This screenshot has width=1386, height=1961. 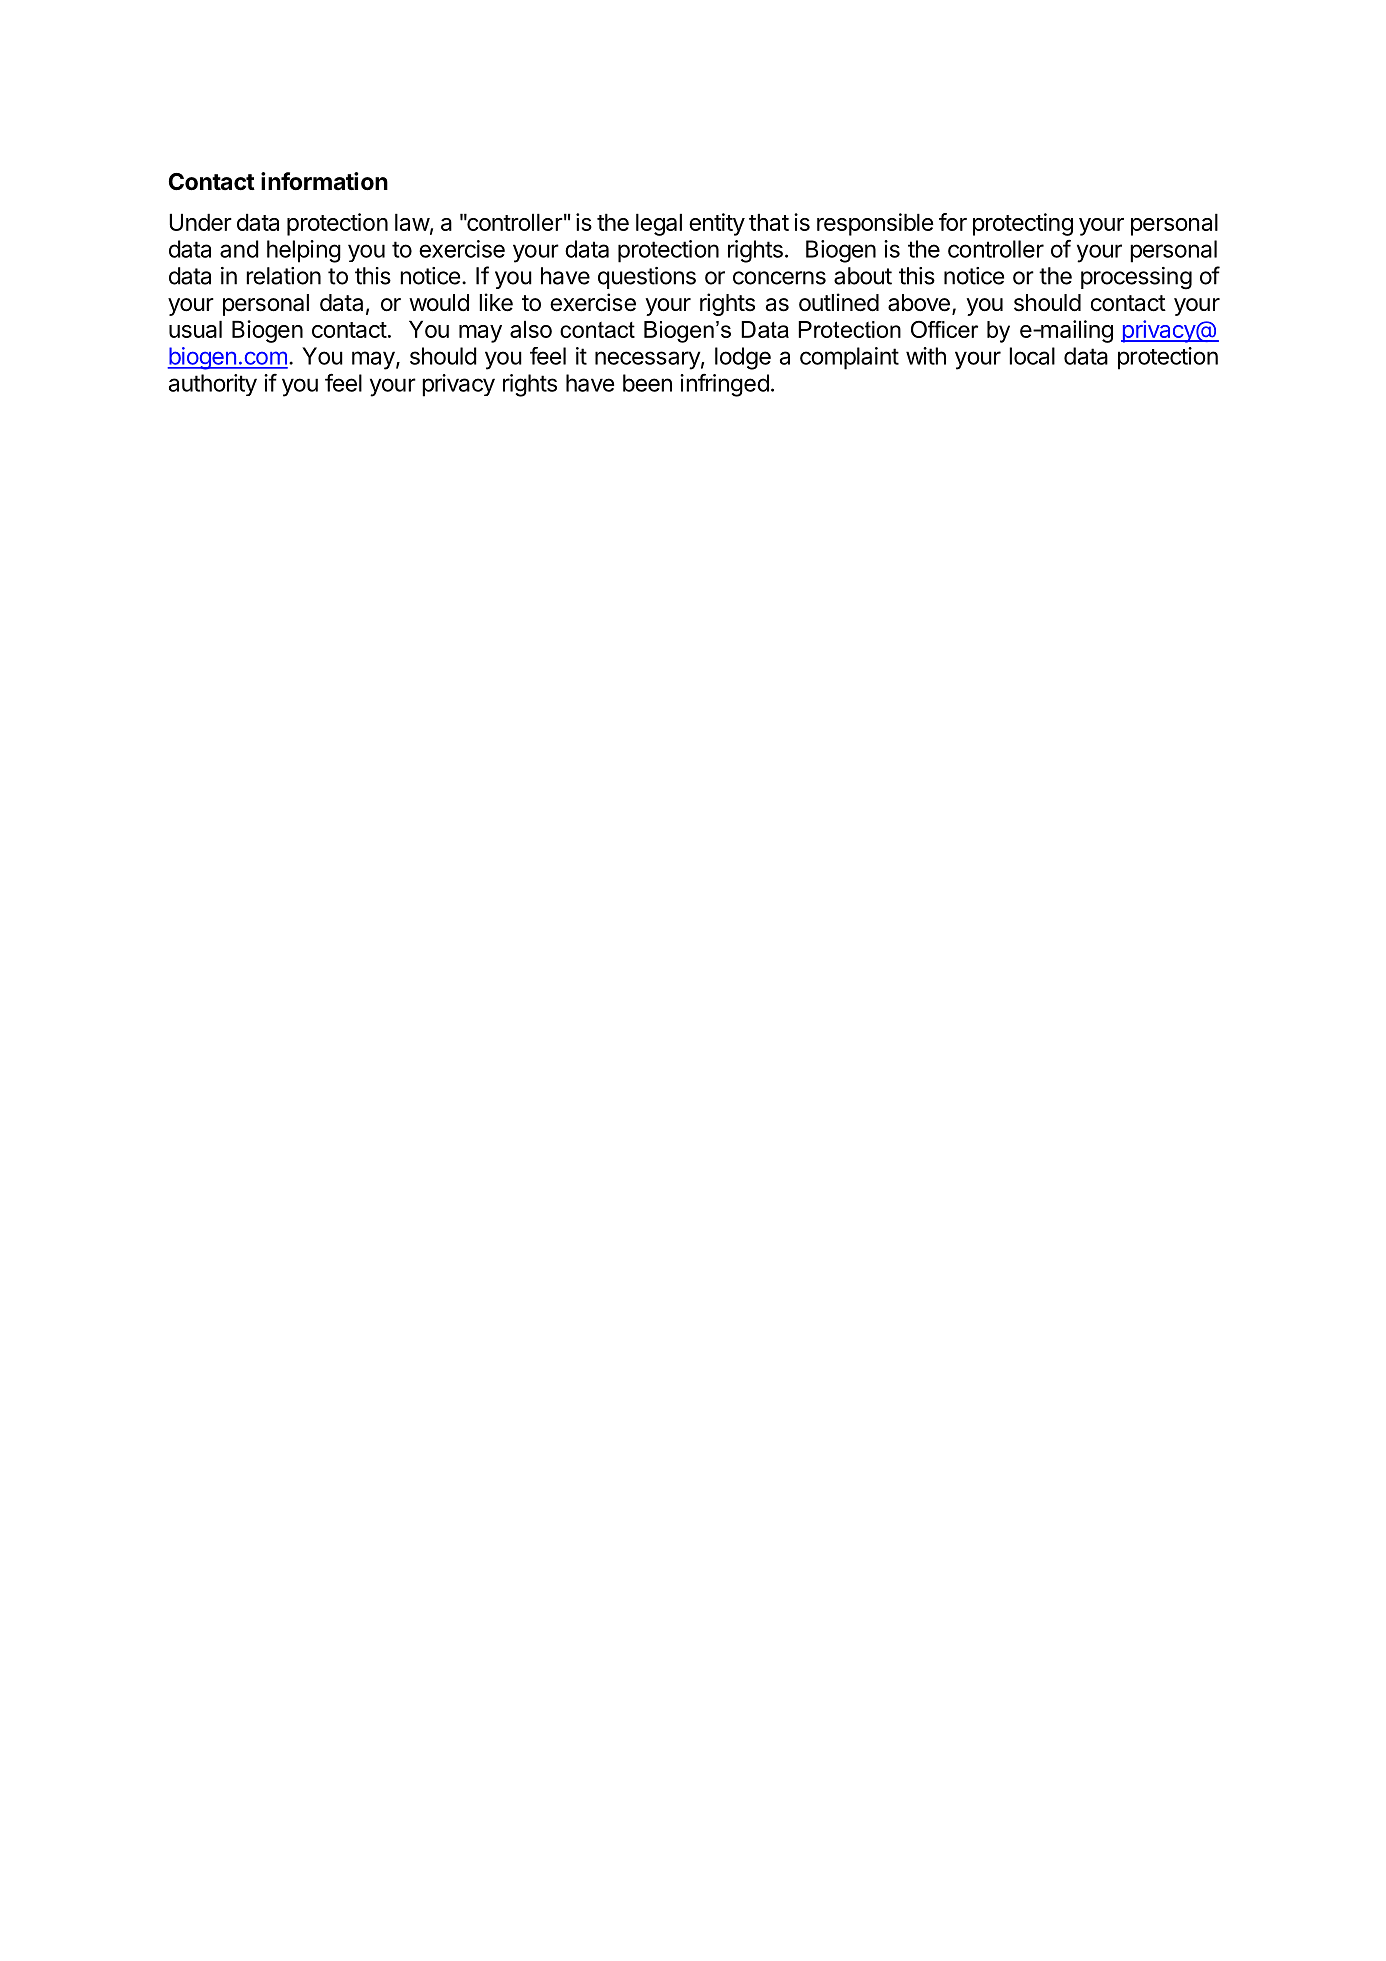 I want to click on local, so click(x=1032, y=356).
